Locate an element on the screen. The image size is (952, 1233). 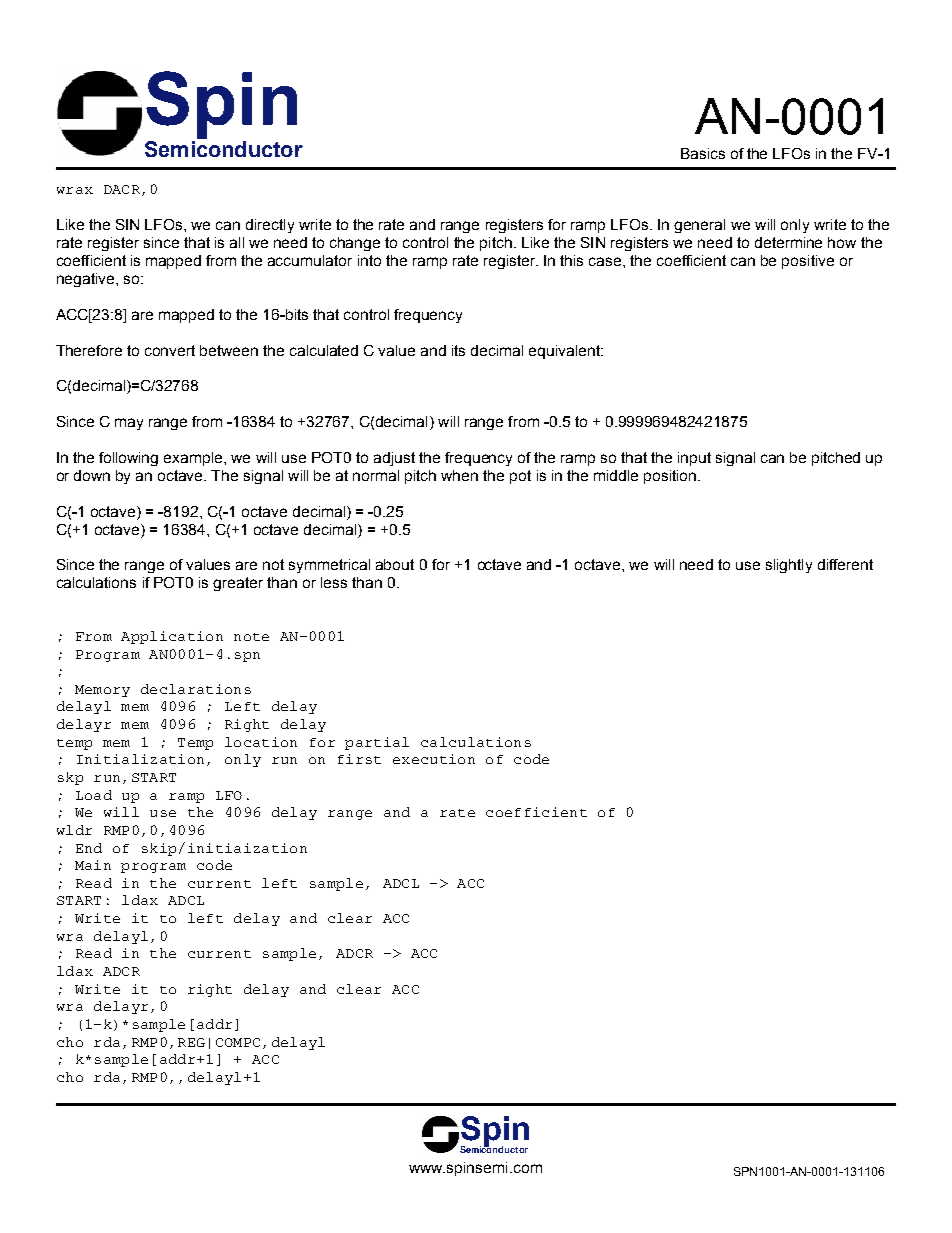
first is located at coordinates (359, 759).
